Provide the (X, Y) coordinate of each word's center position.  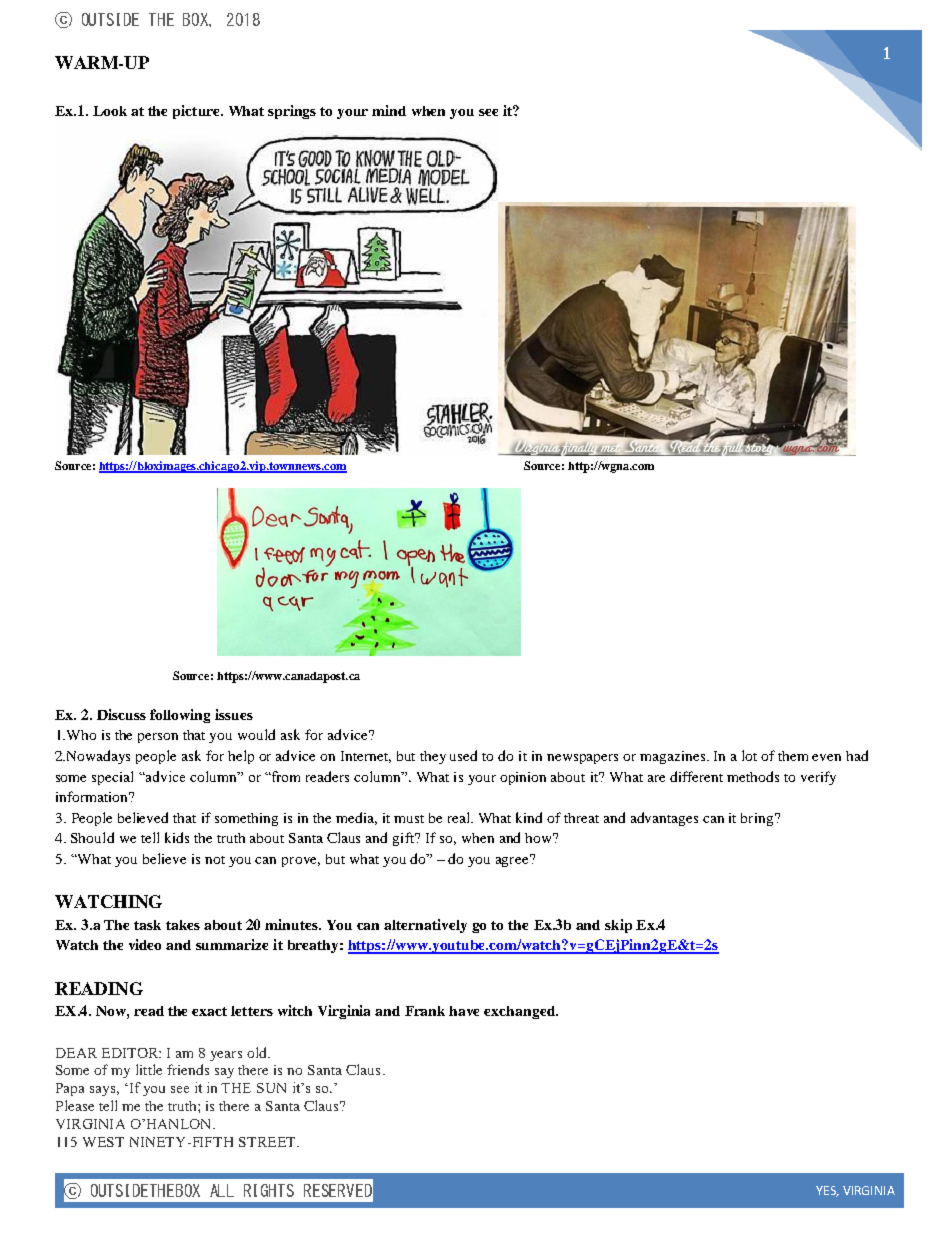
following (180, 716)
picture (197, 112)
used (463, 755)
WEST (103, 1142)
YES (827, 1191)
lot (749, 755)
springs (292, 112)
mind (389, 110)
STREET (268, 1142)
